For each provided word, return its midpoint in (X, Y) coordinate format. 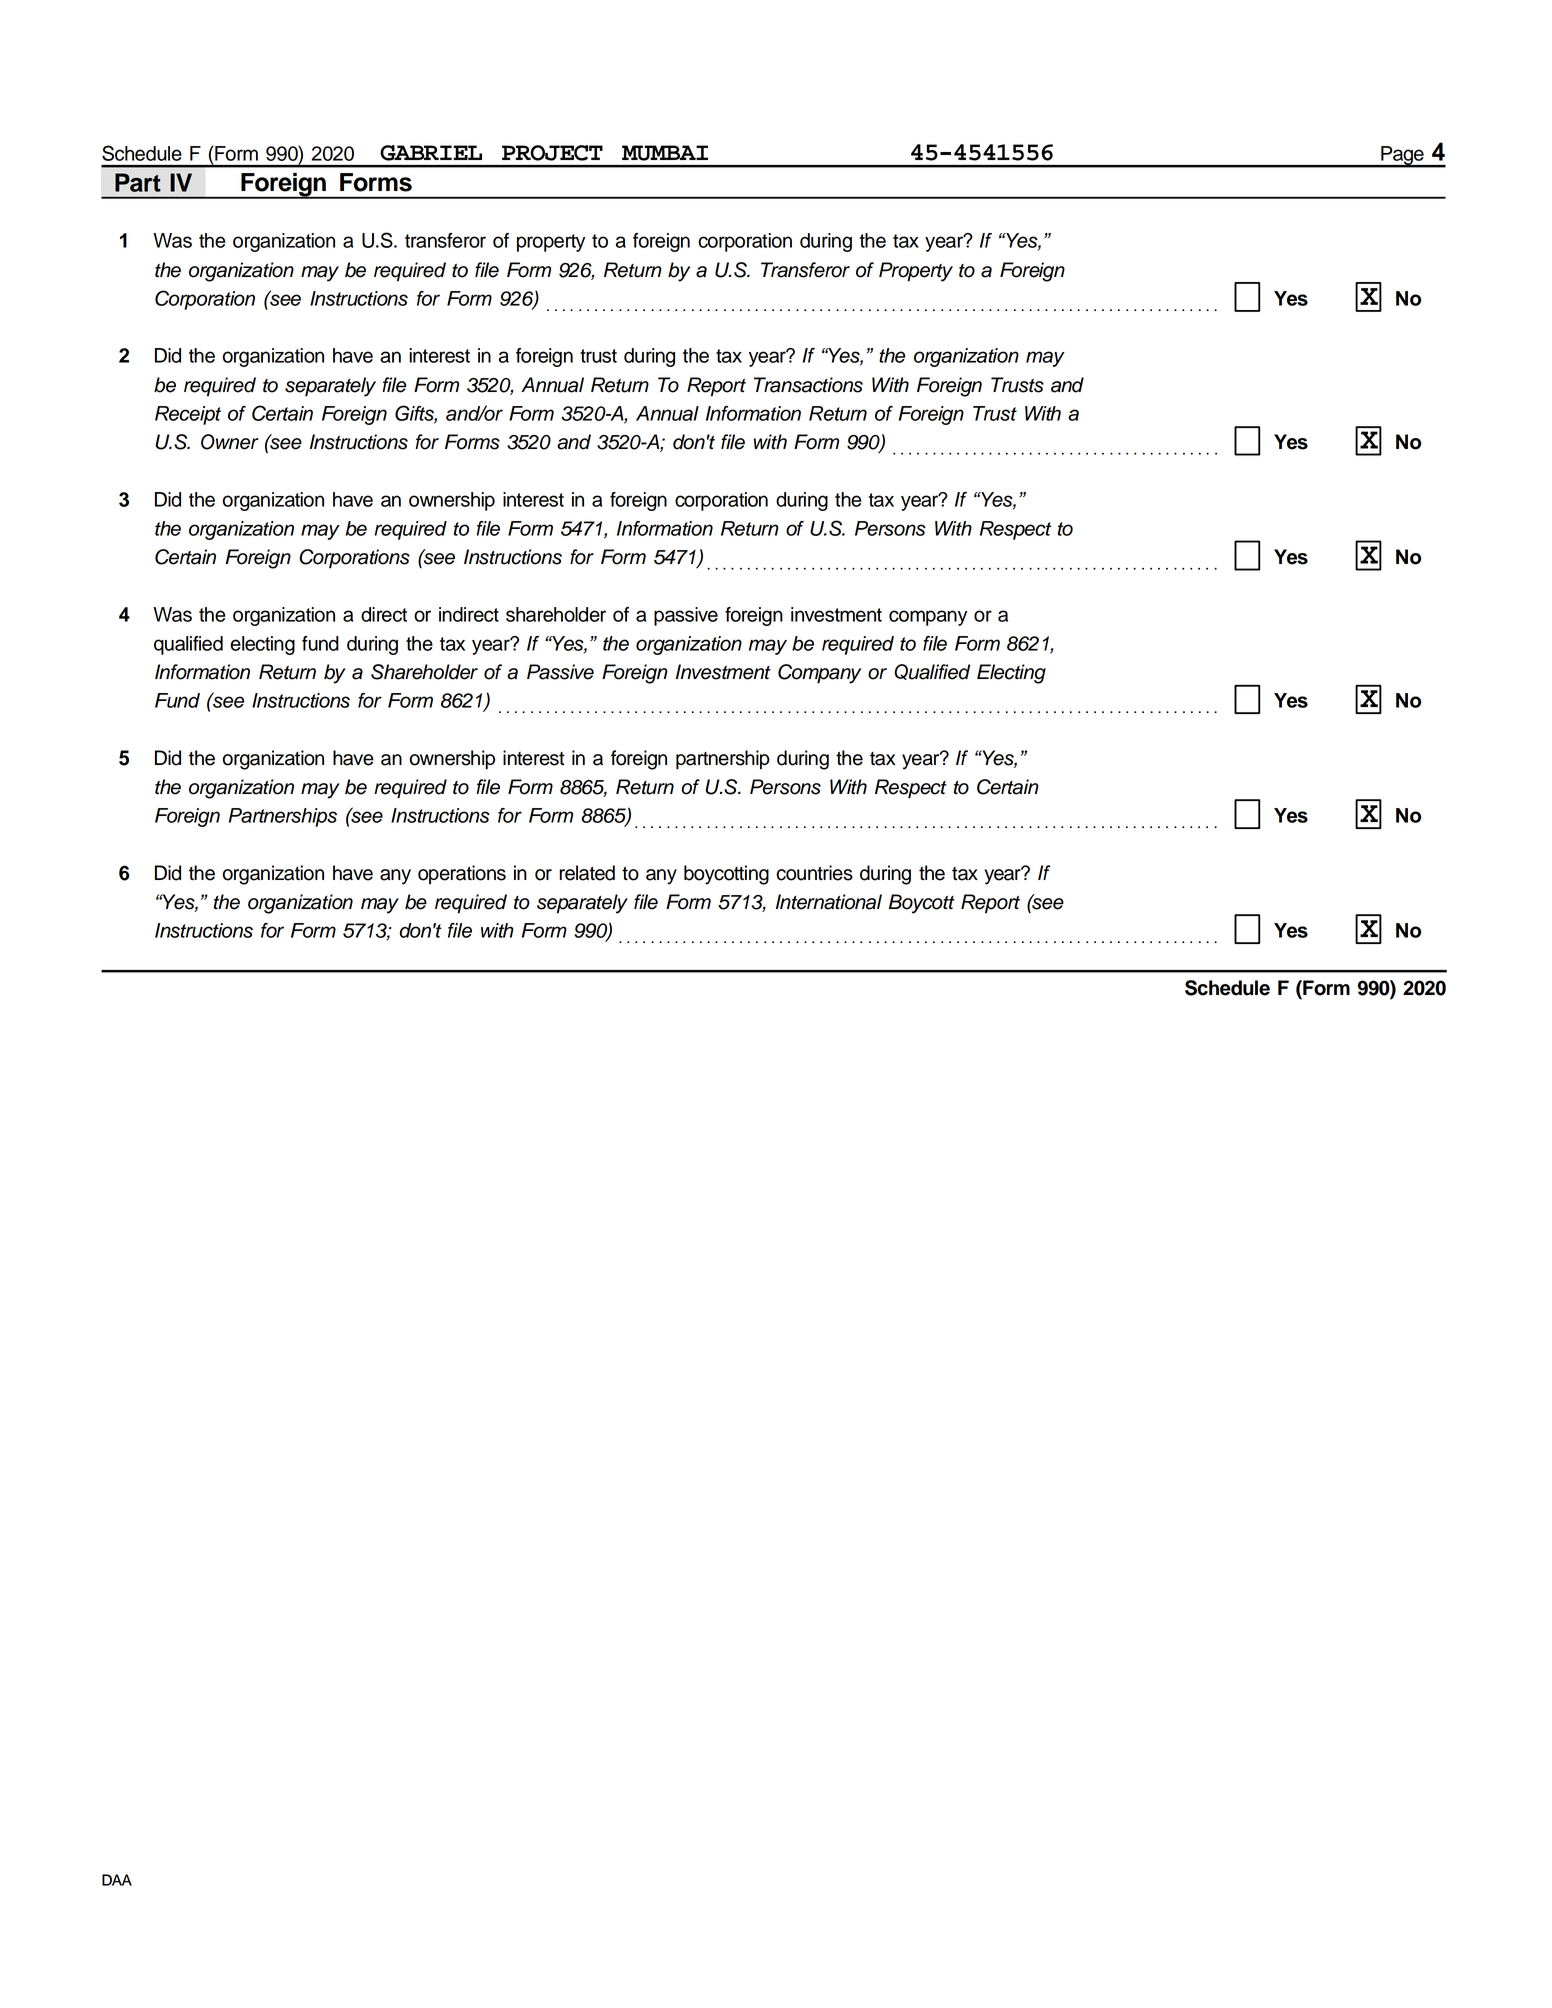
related (587, 873)
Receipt (188, 415)
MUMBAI (665, 153)
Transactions (808, 385)
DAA (117, 1880)
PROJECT (552, 153)
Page (1402, 157)
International (829, 902)
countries (814, 873)
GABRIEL (431, 153)
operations (462, 874)
